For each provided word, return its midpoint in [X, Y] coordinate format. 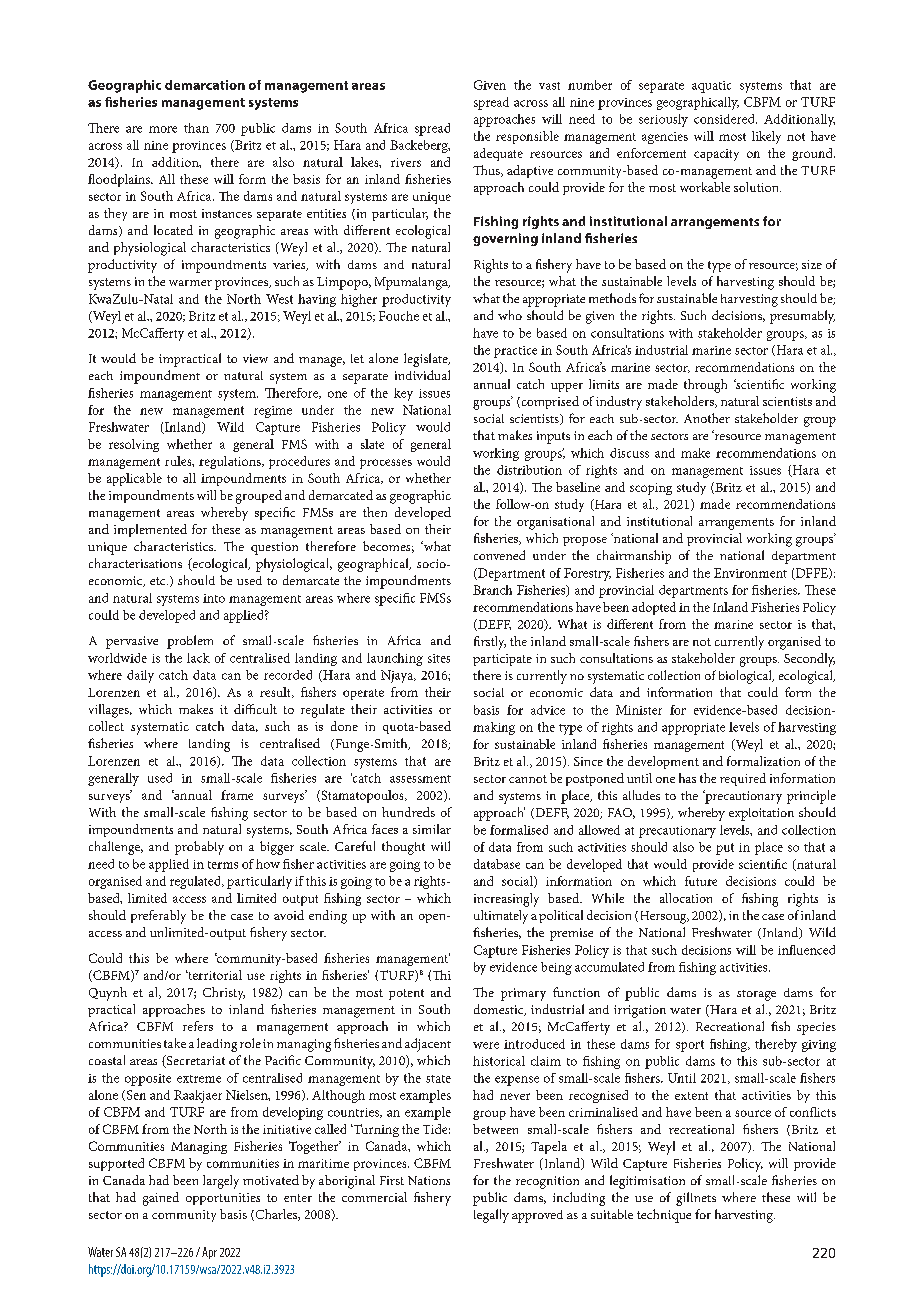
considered [725, 119]
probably [199, 848]
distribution [529, 470]
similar [432, 829]
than [196, 128]
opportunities [223, 1199]
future [701, 881]
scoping [651, 489]
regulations [231, 462]
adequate [498, 154]
